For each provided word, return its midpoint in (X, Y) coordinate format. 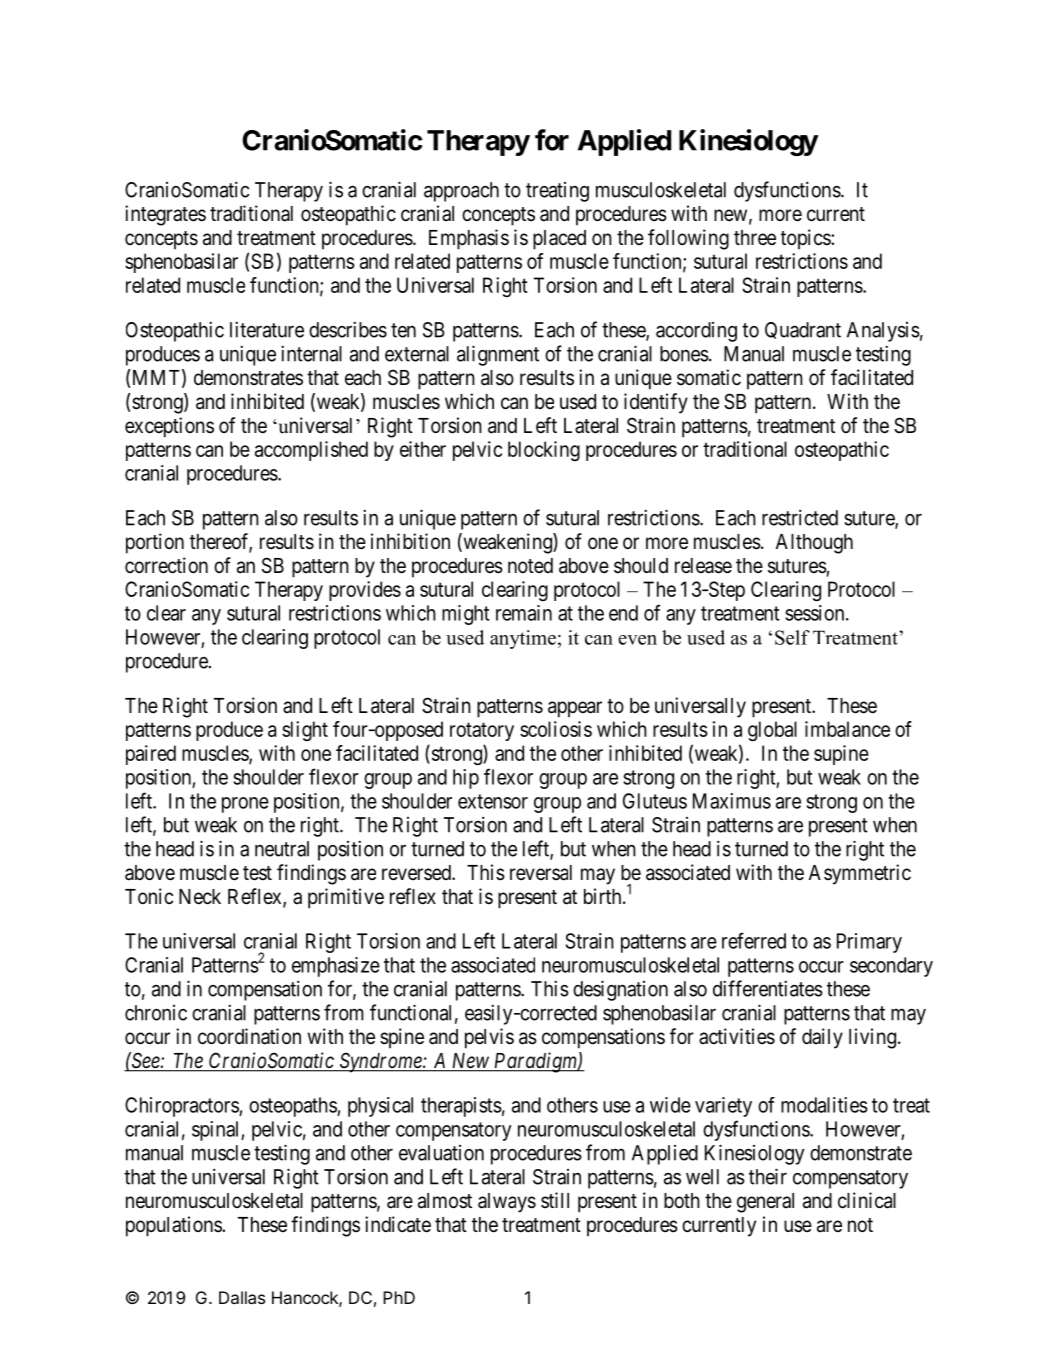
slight (305, 731)
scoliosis (556, 729)
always (507, 1203)
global (772, 731)
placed (559, 240)
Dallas (242, 1297)
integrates (165, 215)
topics (806, 239)
